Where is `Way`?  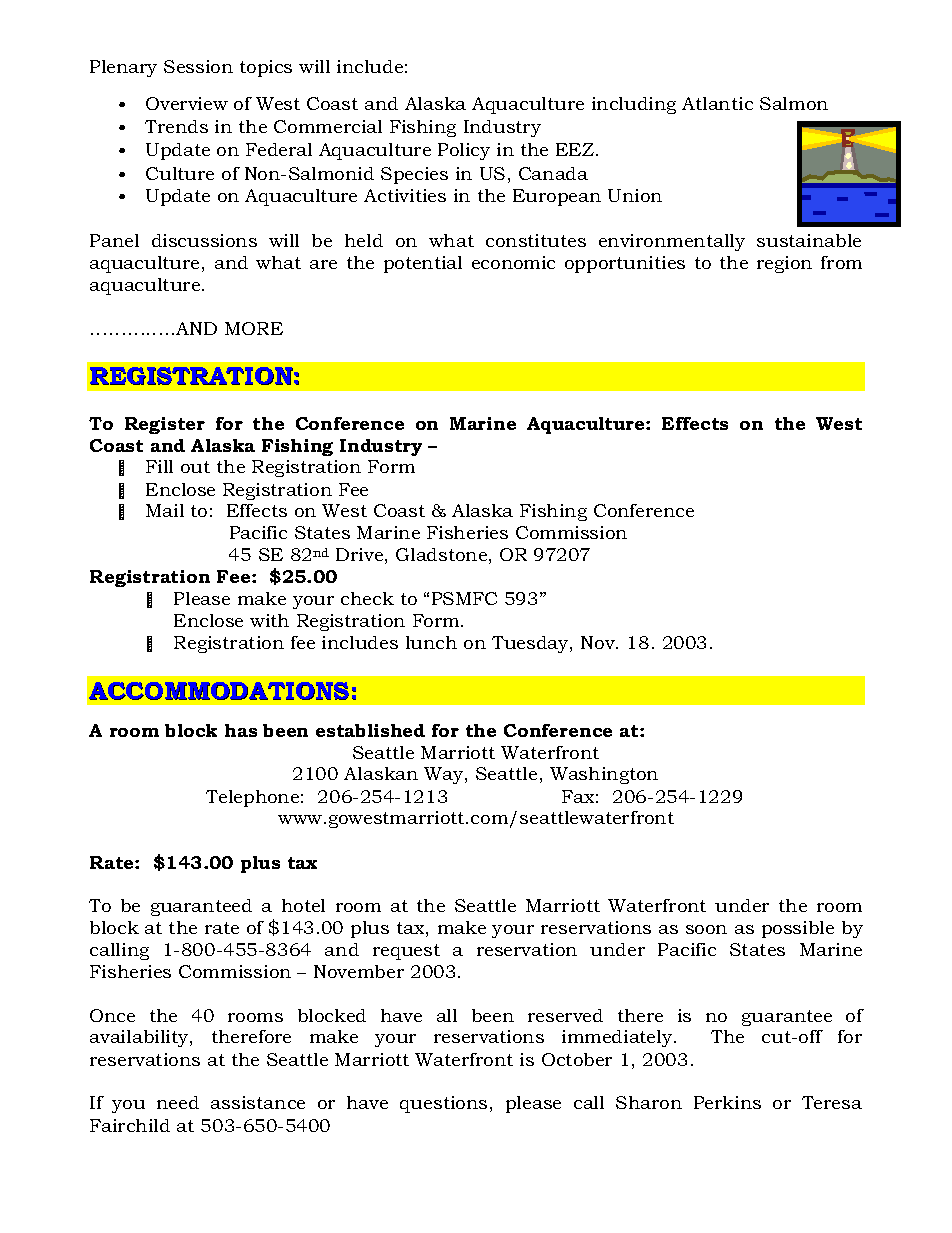
Way is located at coordinates (445, 775).
